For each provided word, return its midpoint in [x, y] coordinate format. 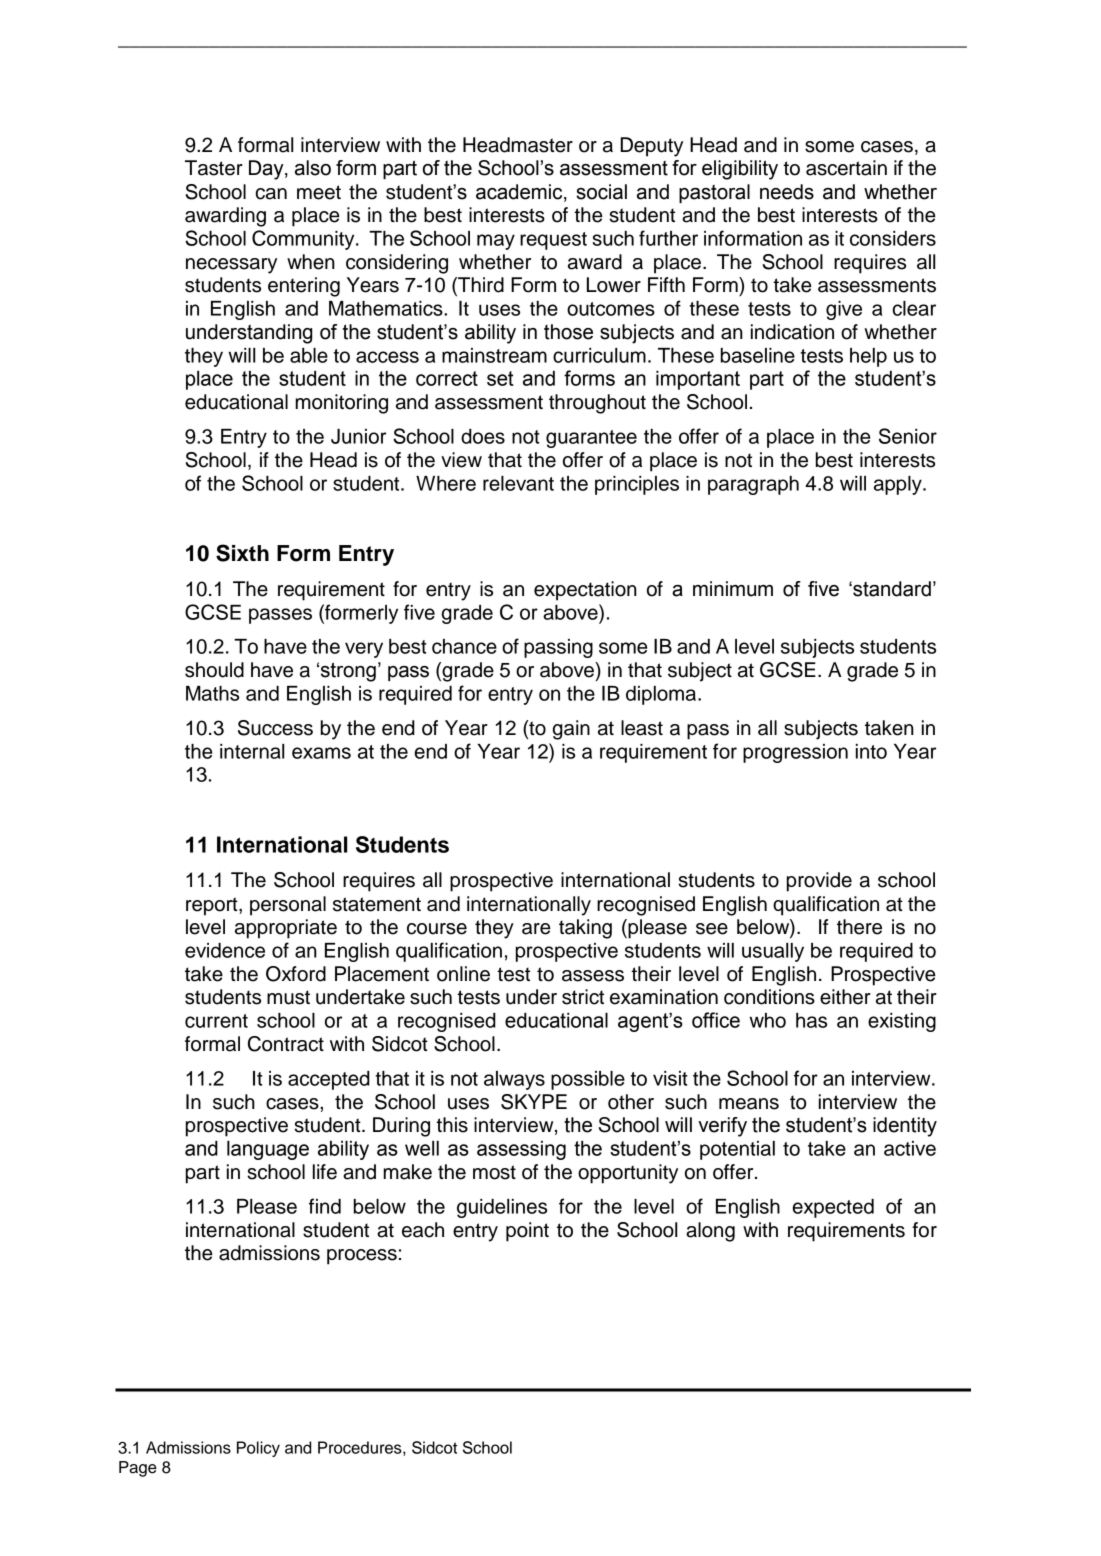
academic [520, 192]
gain [571, 730]
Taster [214, 168]
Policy [258, 1449]
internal [252, 751]
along [710, 1232]
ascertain [846, 168]
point [527, 1232]
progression [795, 753]
